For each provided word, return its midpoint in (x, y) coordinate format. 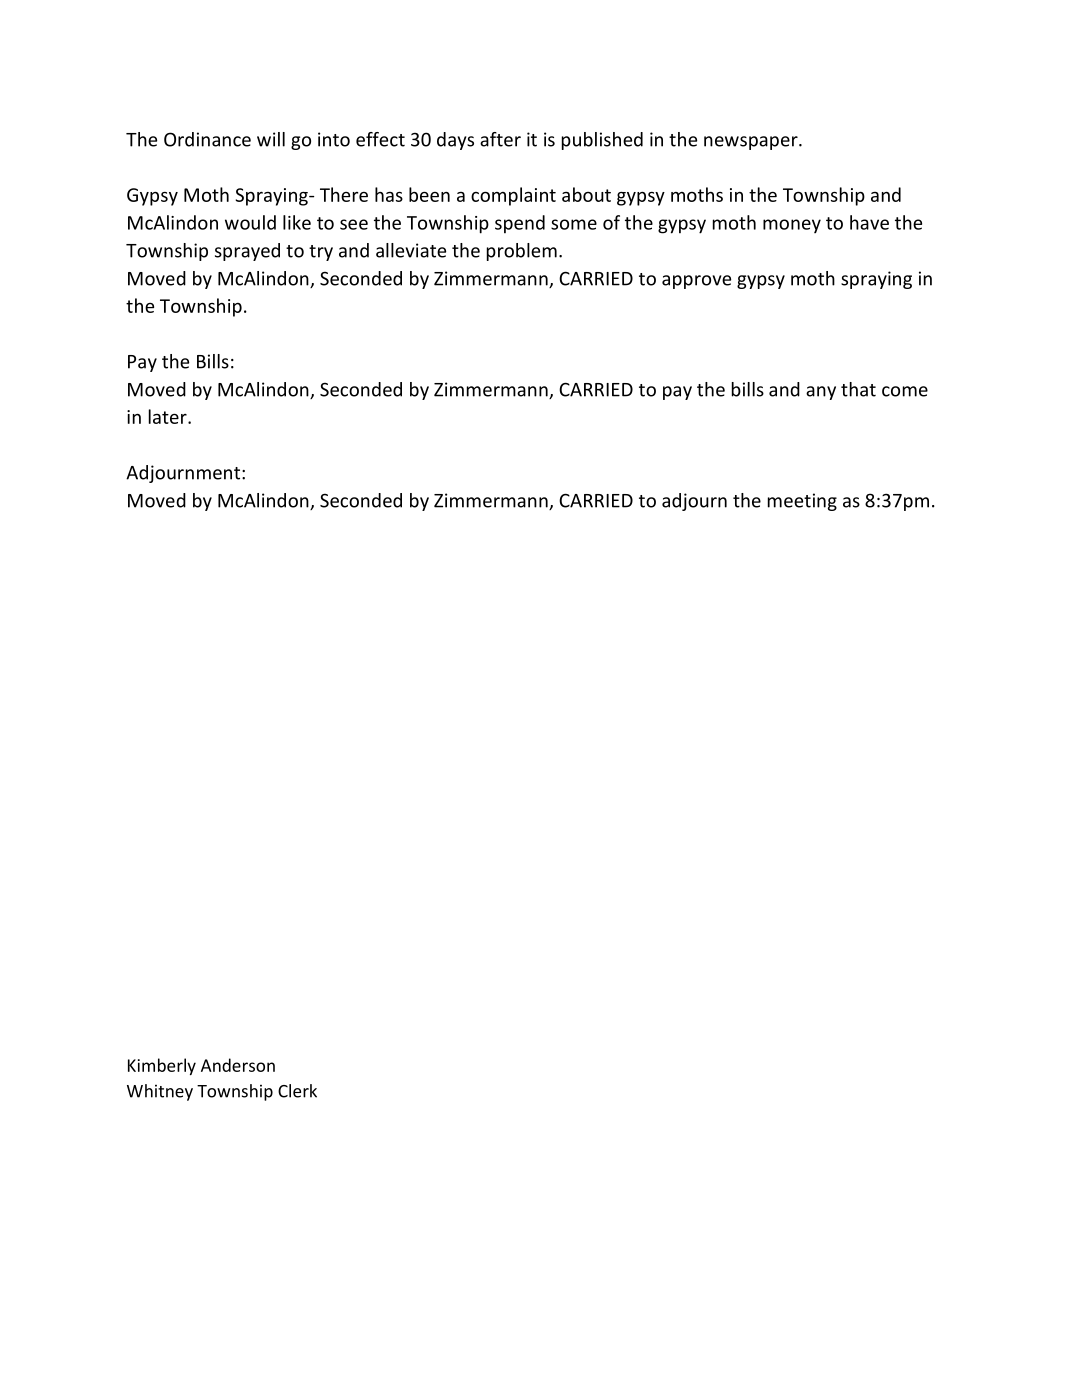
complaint (513, 196)
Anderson (238, 1065)
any (821, 393)
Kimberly (162, 1066)
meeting (802, 502)
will (271, 139)
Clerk (297, 1091)
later (169, 416)
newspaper (752, 143)
